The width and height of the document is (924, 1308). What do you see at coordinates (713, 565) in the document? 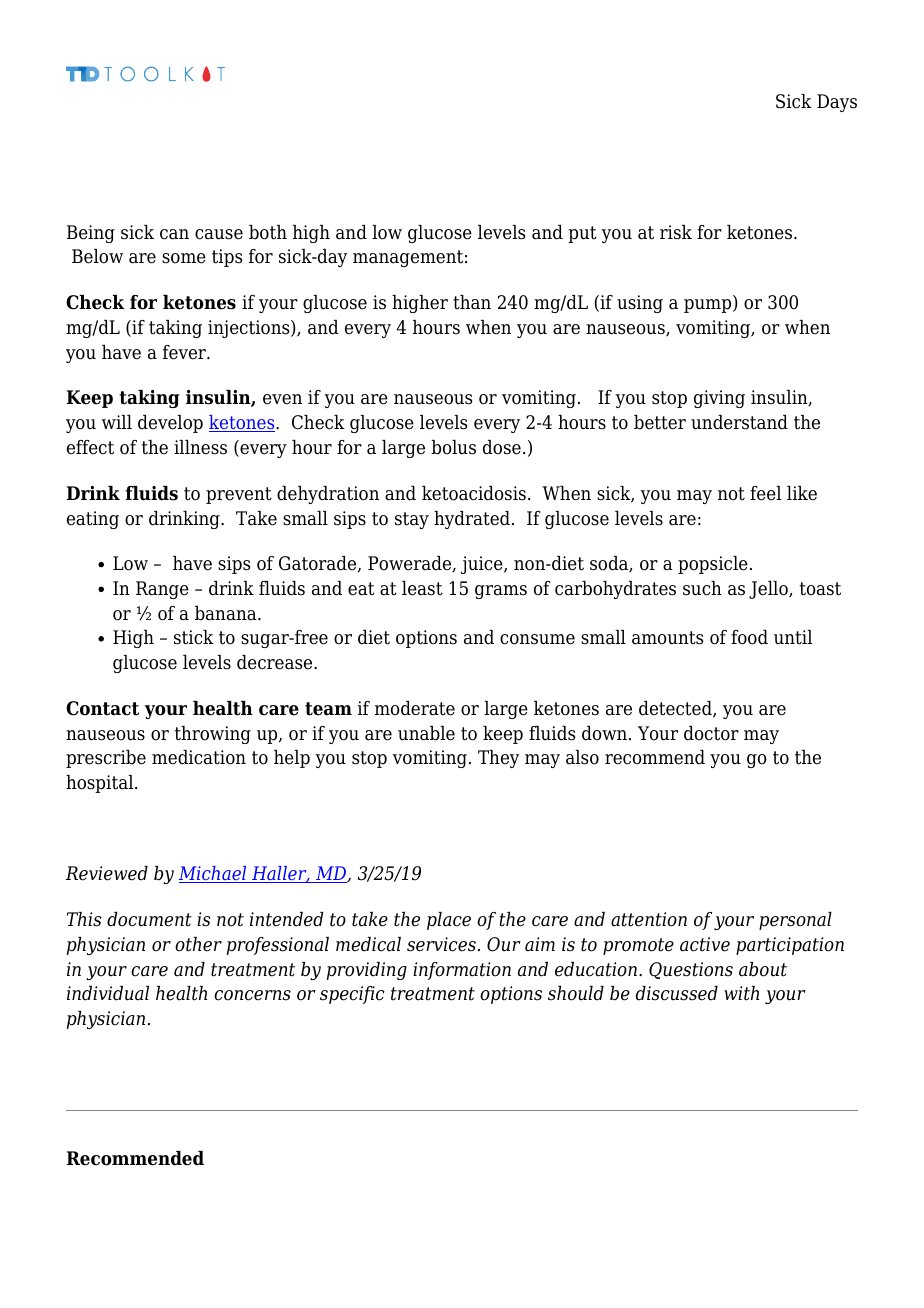
I see `popsicle` at bounding box center [713, 565].
